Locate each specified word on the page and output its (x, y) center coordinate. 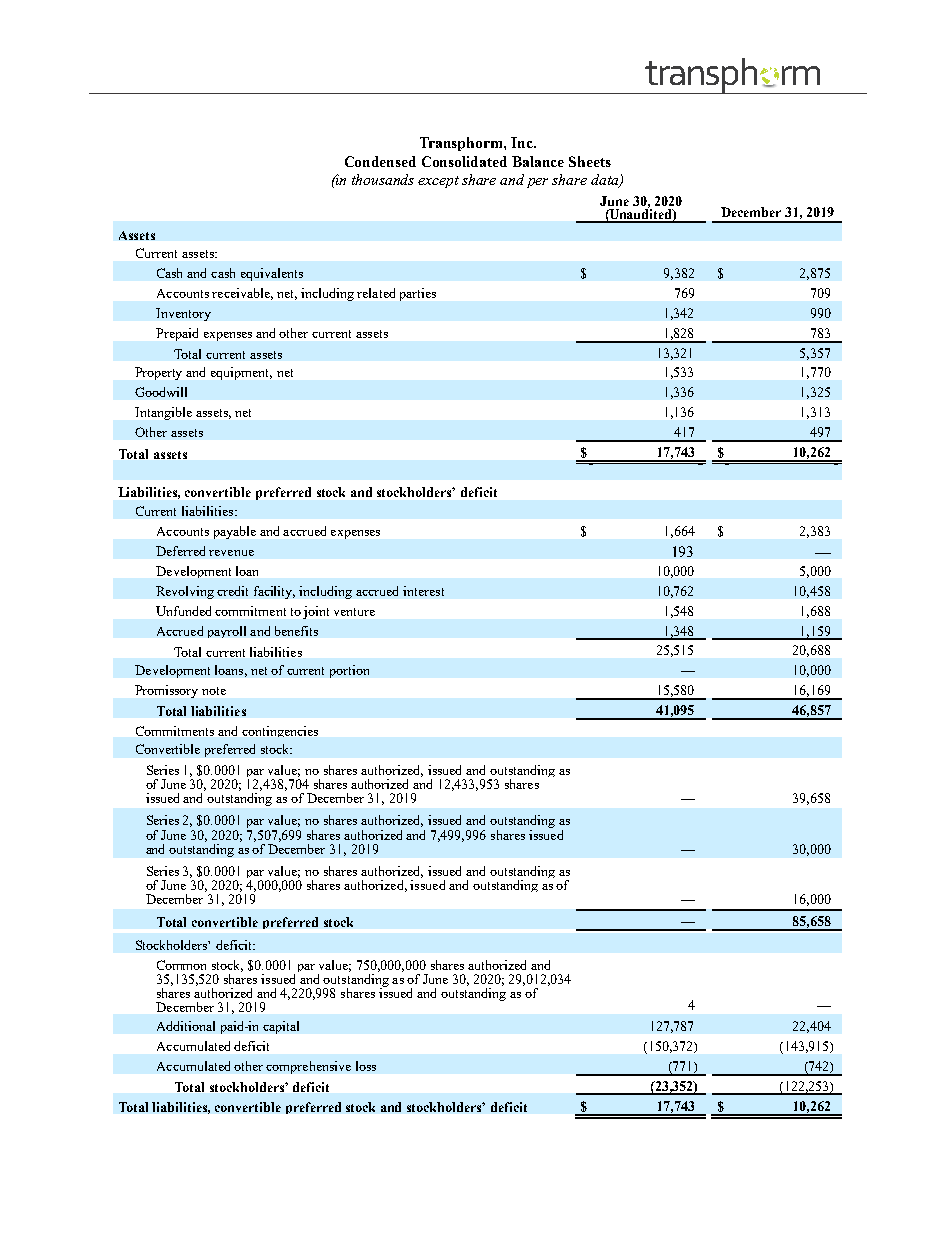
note (214, 691)
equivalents (272, 274)
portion (349, 671)
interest (423, 591)
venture (354, 612)
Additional (186, 1026)
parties (418, 294)
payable (235, 532)
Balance (538, 161)
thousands (383, 179)
